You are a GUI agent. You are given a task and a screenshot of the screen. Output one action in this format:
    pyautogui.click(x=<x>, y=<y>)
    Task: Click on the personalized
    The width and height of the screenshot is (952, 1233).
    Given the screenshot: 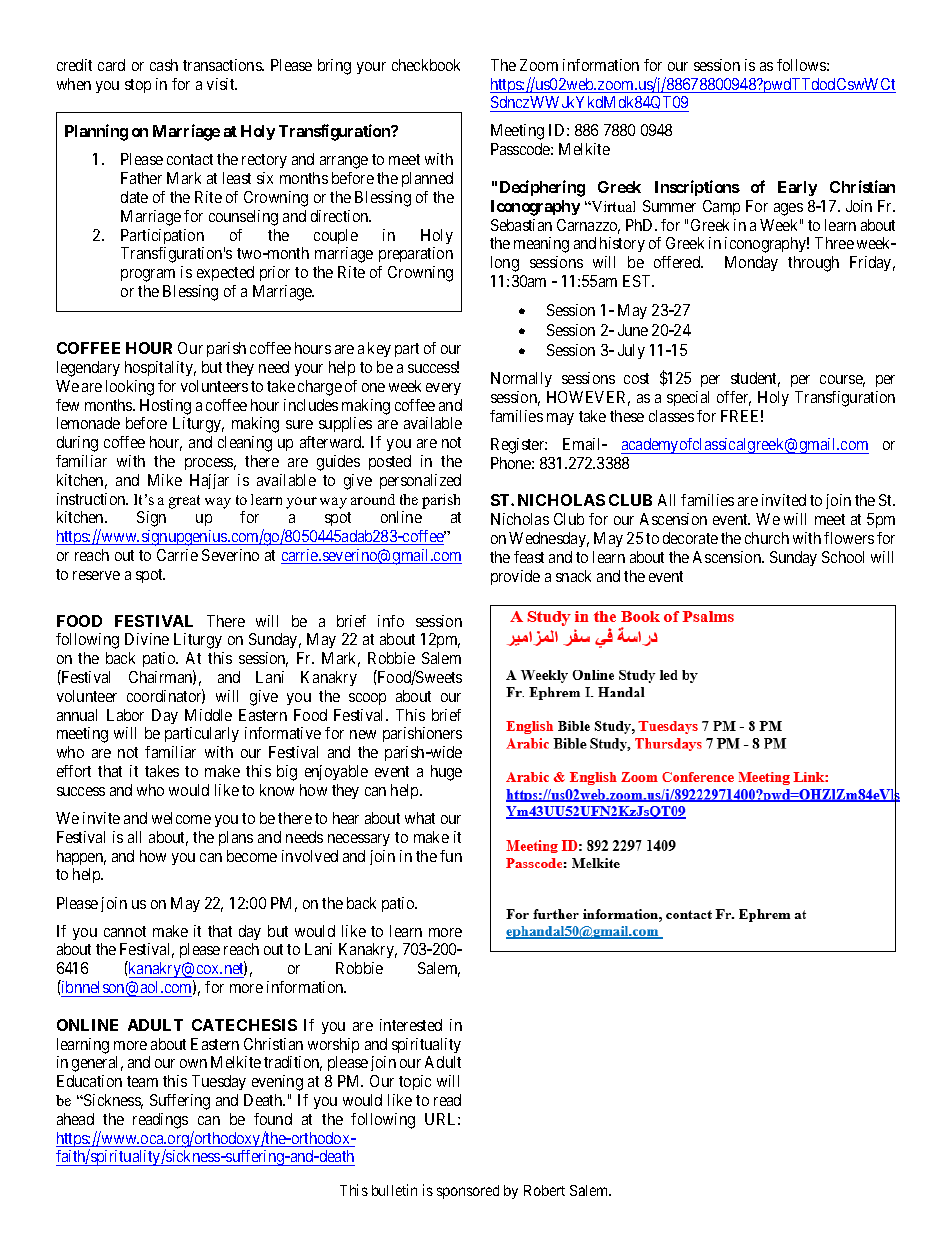 What is the action you would take?
    pyautogui.click(x=420, y=481)
